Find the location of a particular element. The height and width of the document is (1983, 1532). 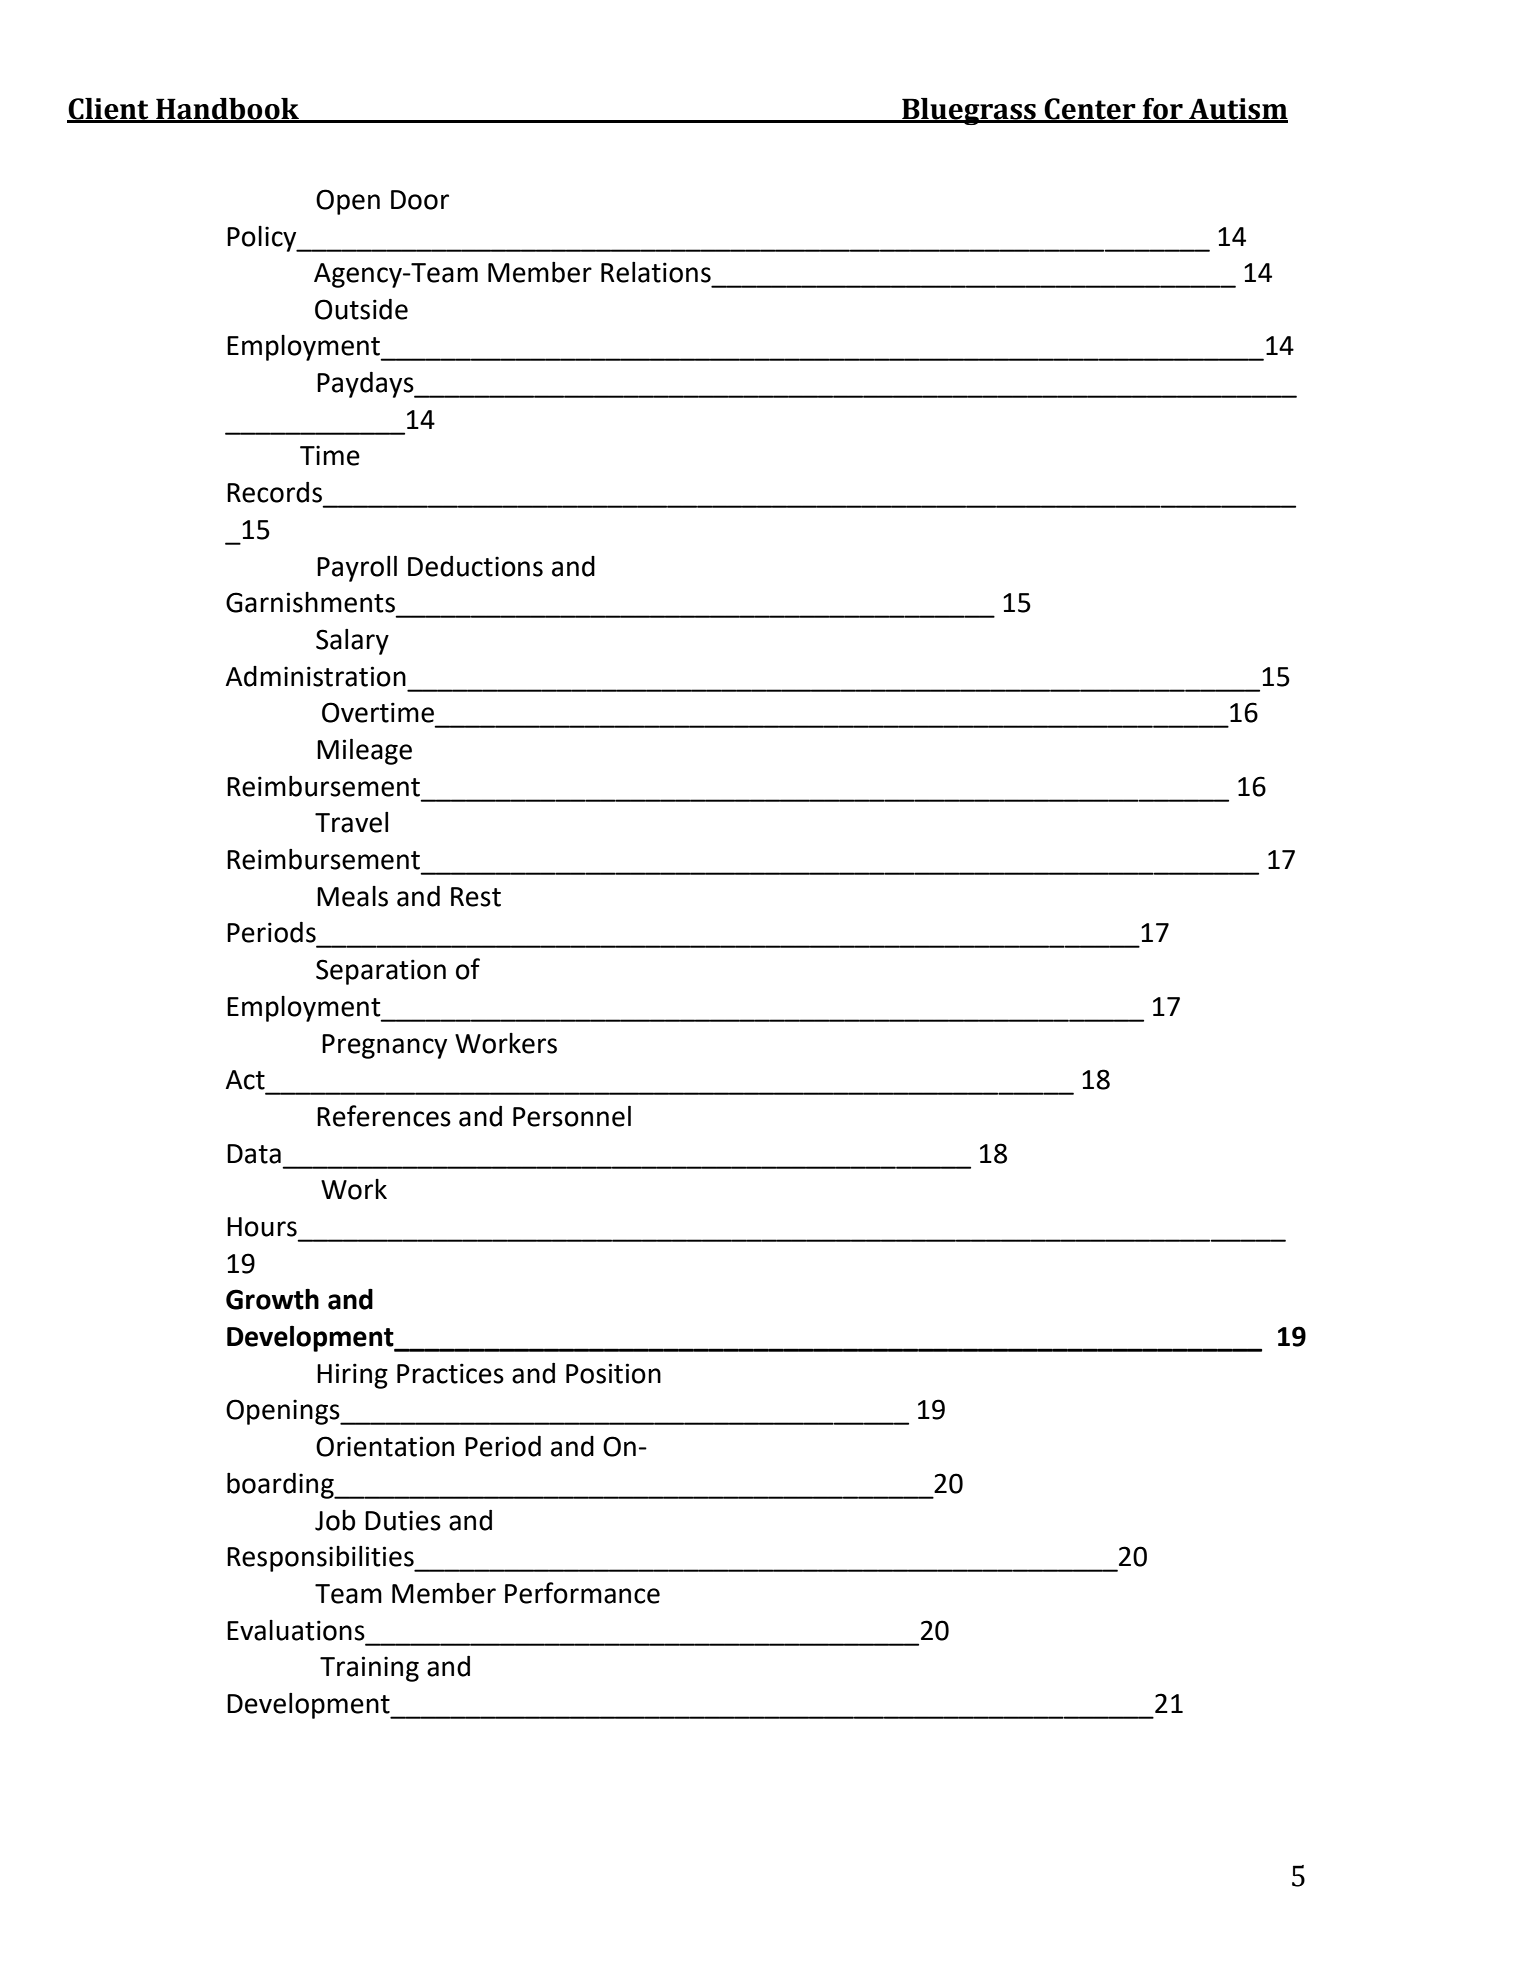

Training is located at coordinates (369, 1669).
